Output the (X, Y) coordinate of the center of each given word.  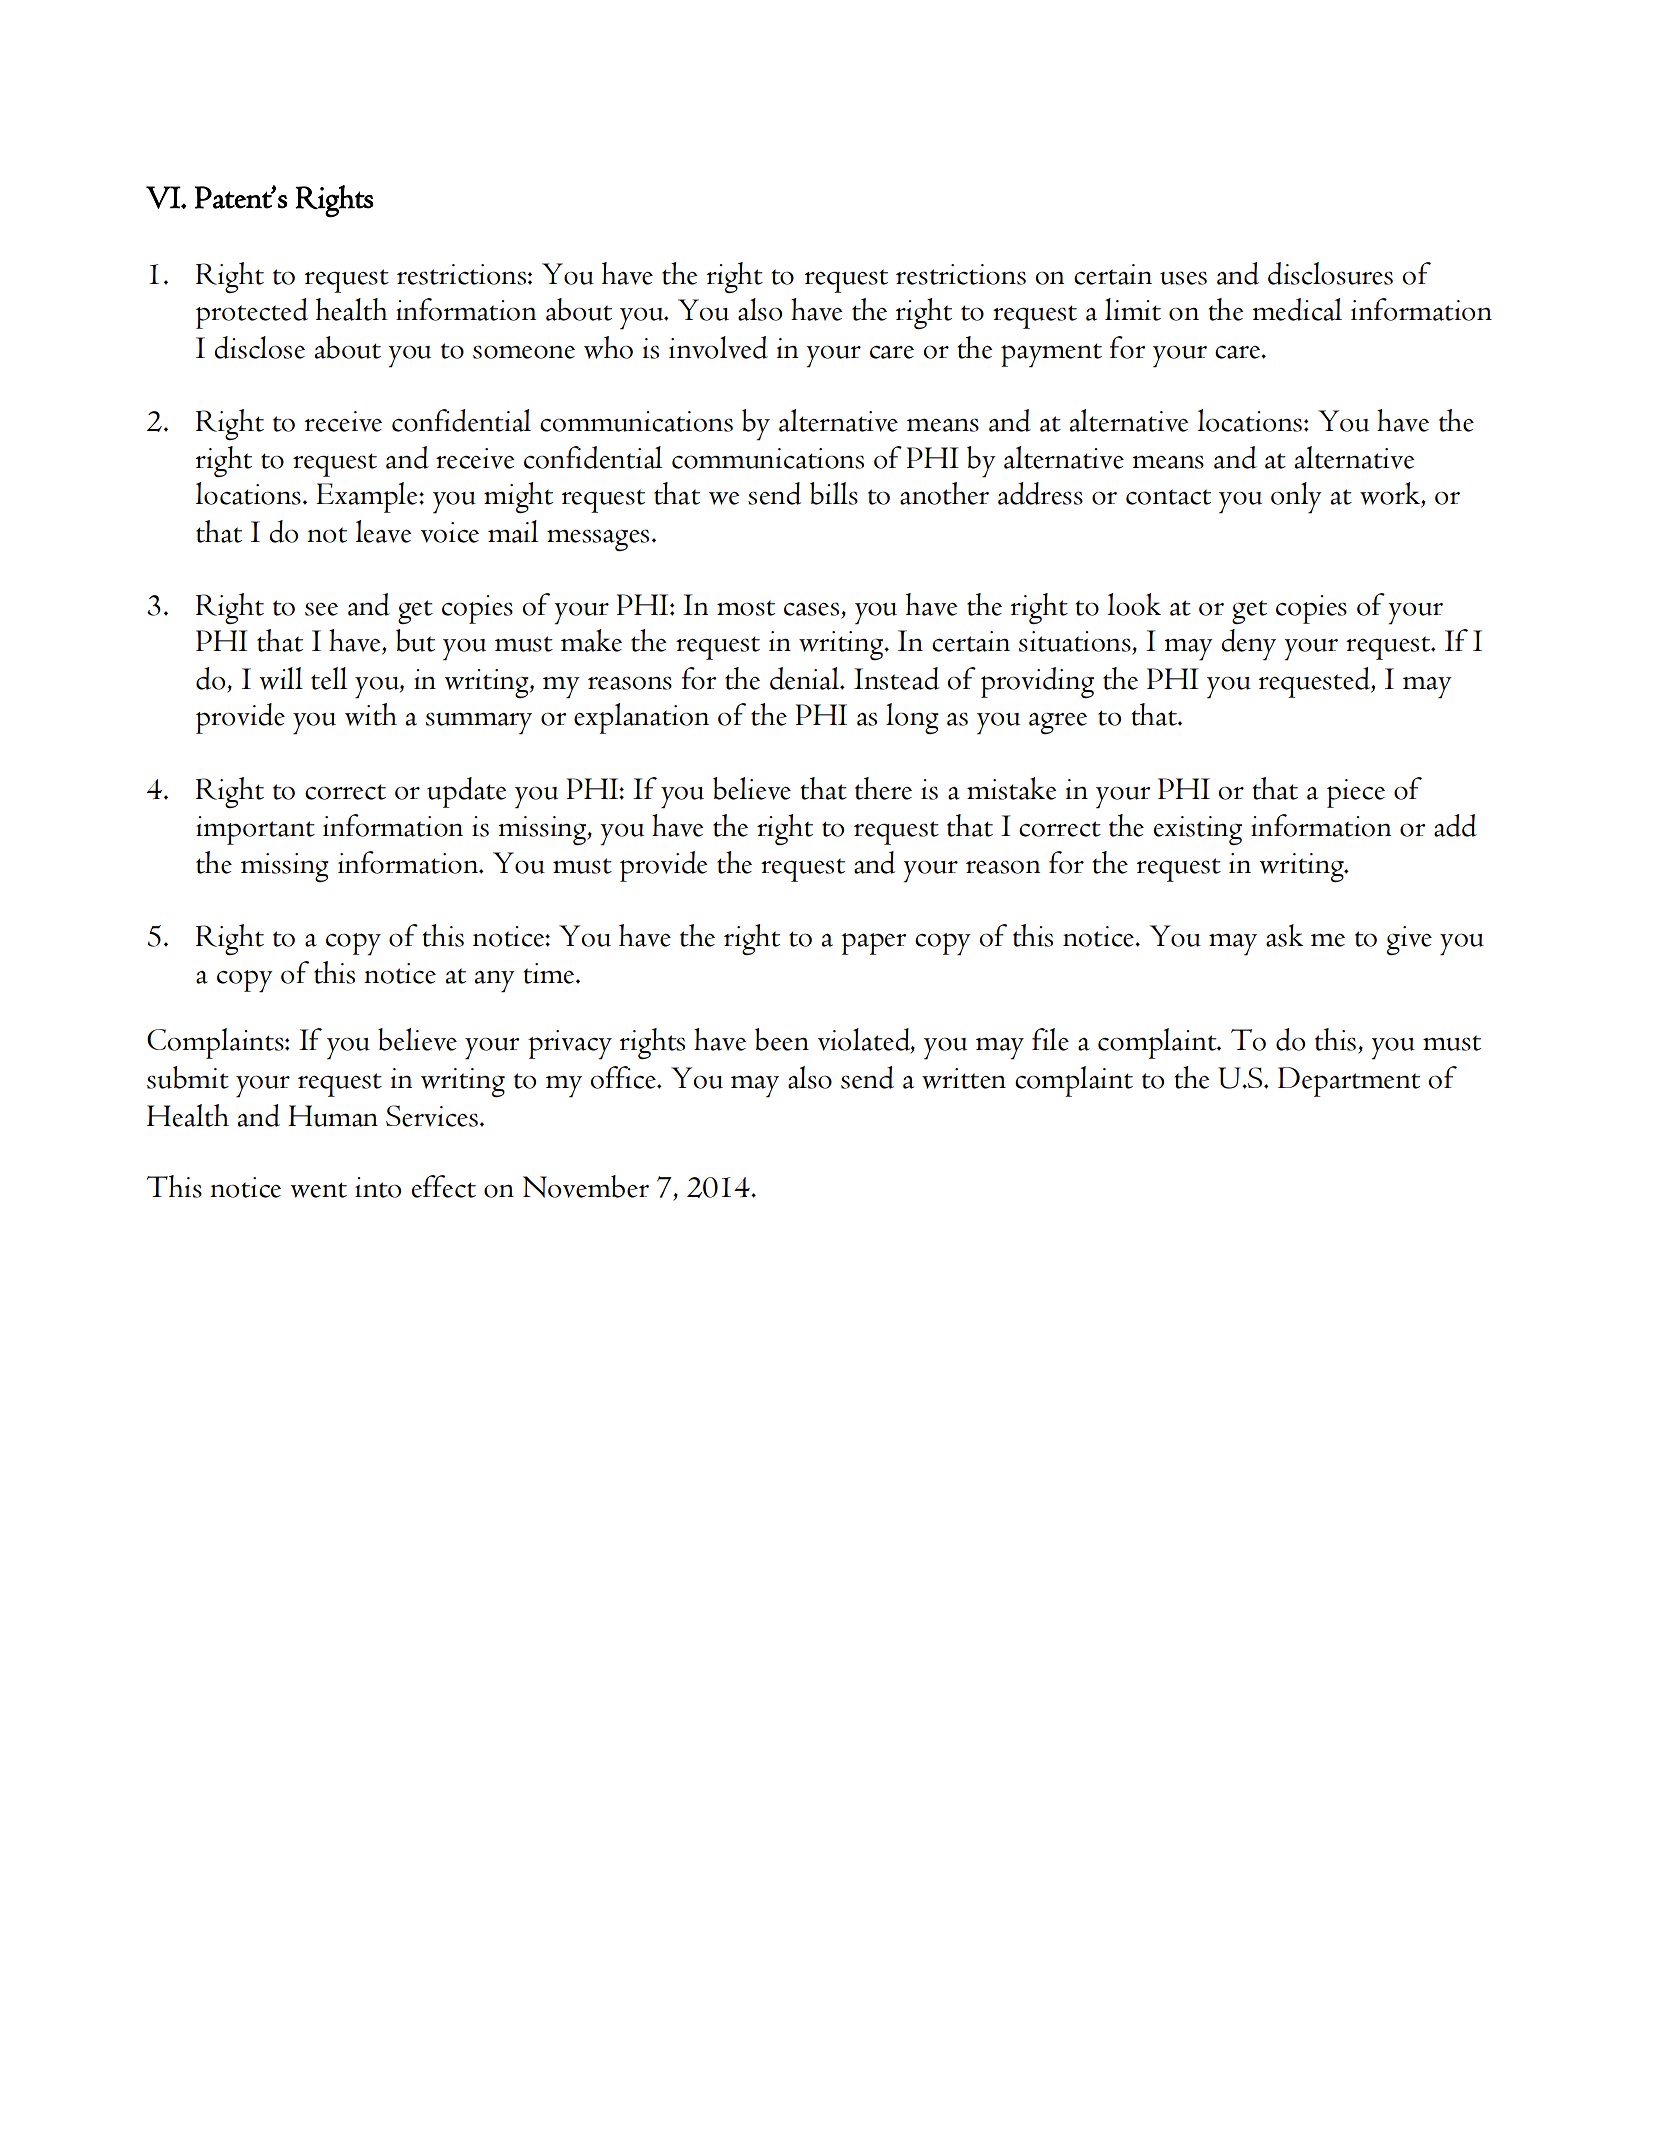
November (586, 1186)
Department (1349, 1082)
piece (1356, 793)
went (319, 1190)
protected (252, 313)
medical (1297, 309)
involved (718, 347)
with (371, 714)
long (912, 718)
